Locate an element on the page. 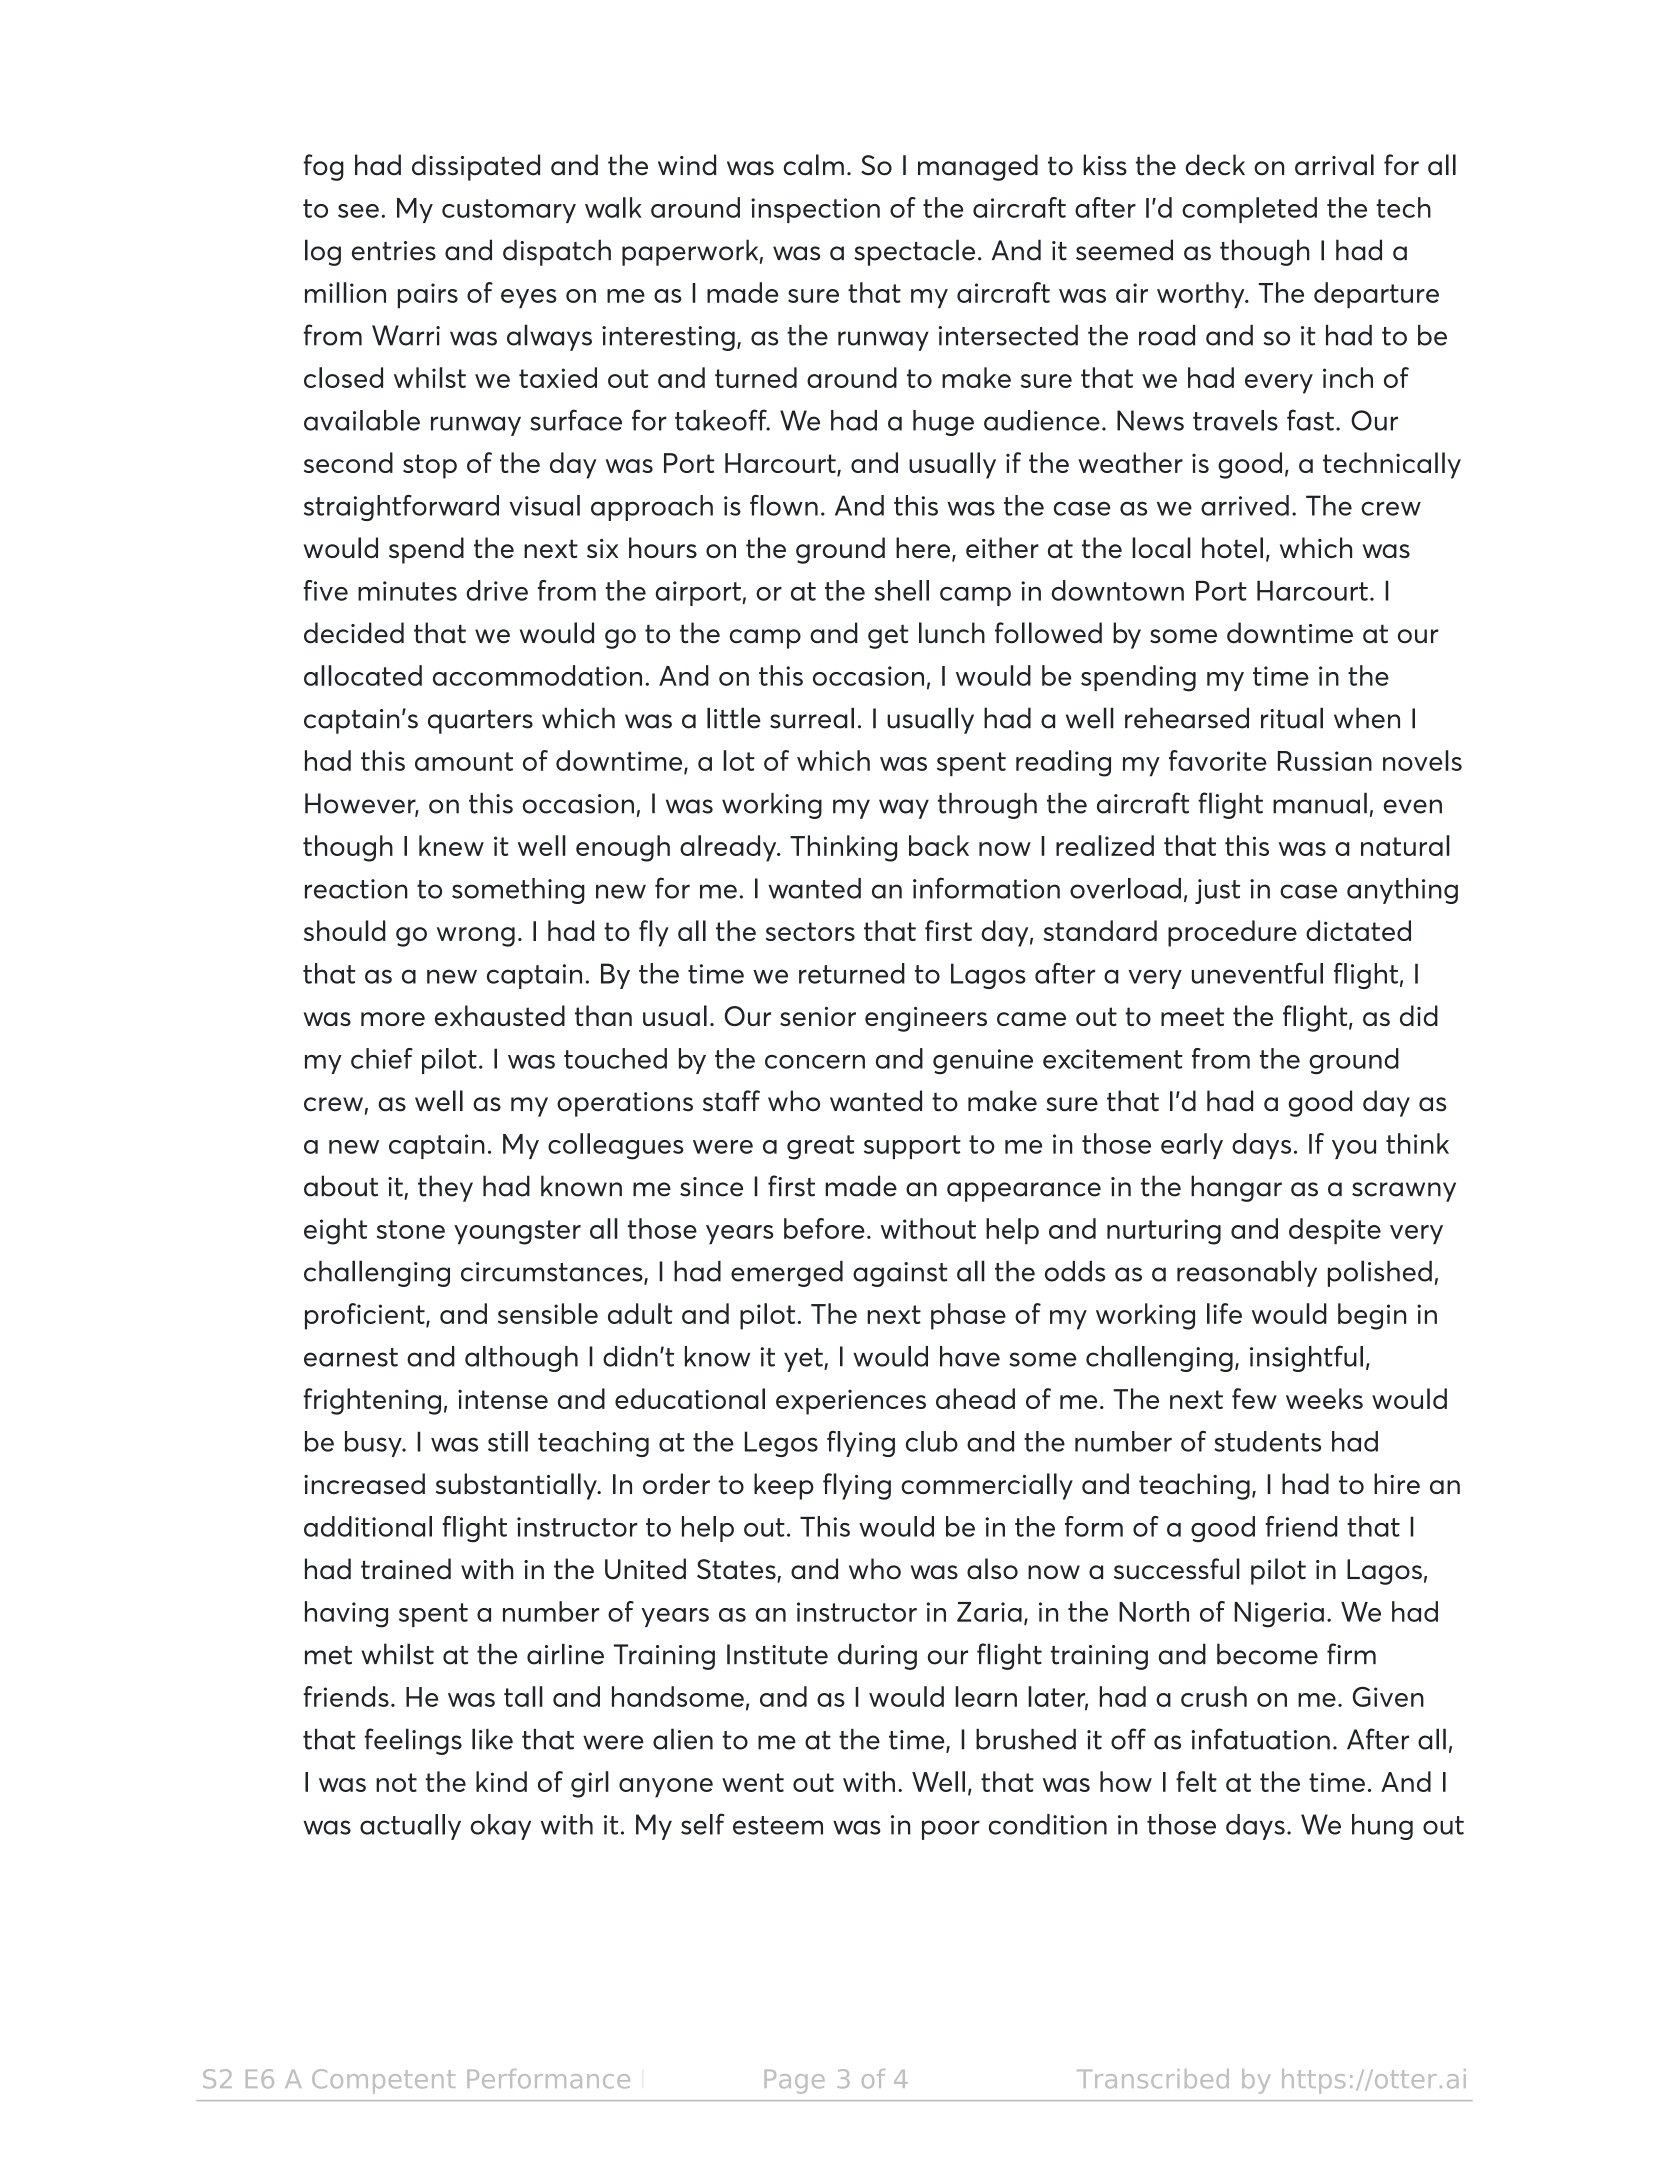  Competent is located at coordinates (383, 2081).
